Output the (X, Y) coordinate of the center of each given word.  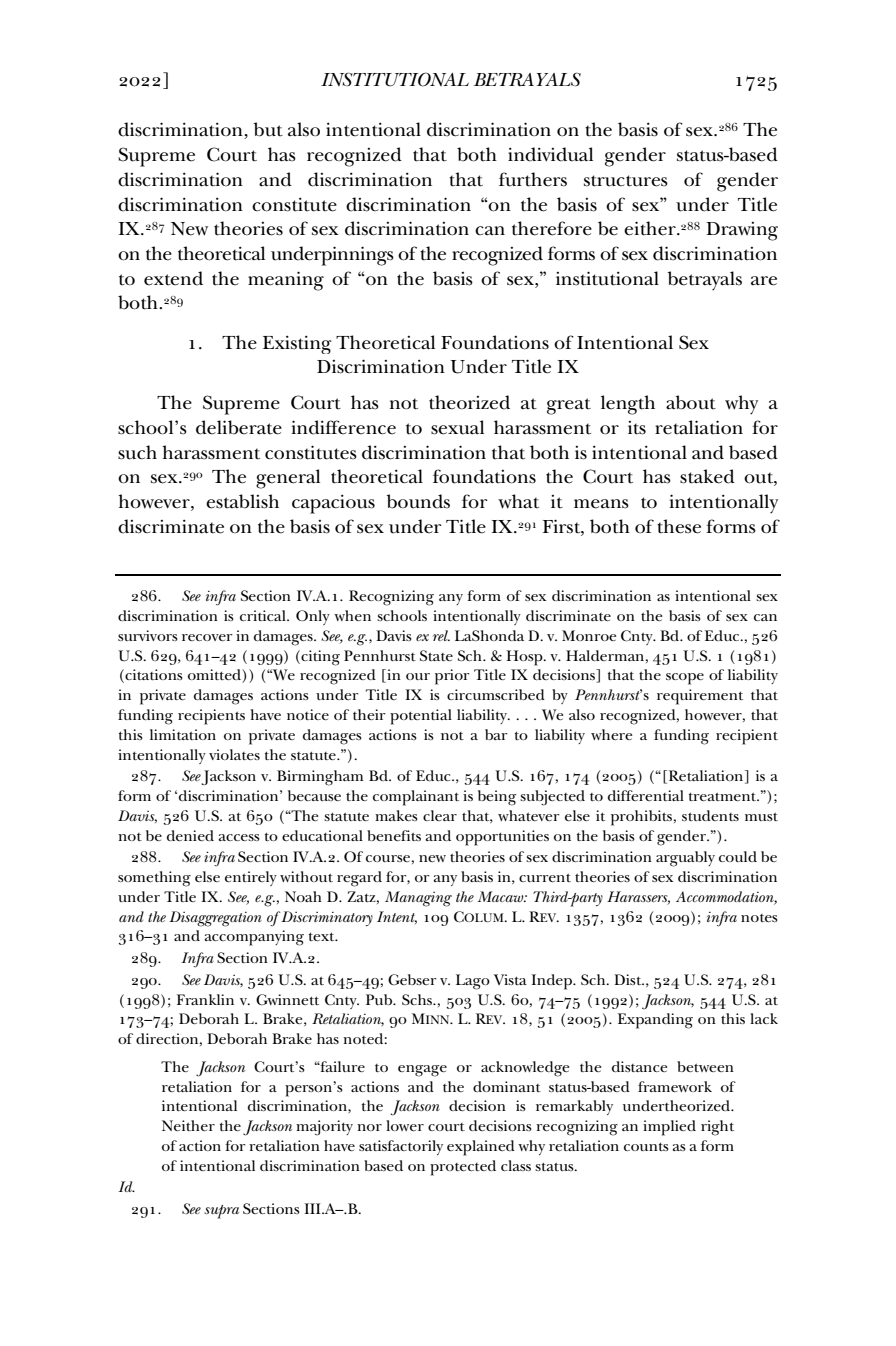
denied (190, 835)
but (268, 129)
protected (463, 1168)
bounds (418, 501)
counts (646, 1147)
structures (626, 181)
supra (221, 1212)
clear (440, 815)
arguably (685, 859)
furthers (533, 179)
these (679, 526)
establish (242, 501)
